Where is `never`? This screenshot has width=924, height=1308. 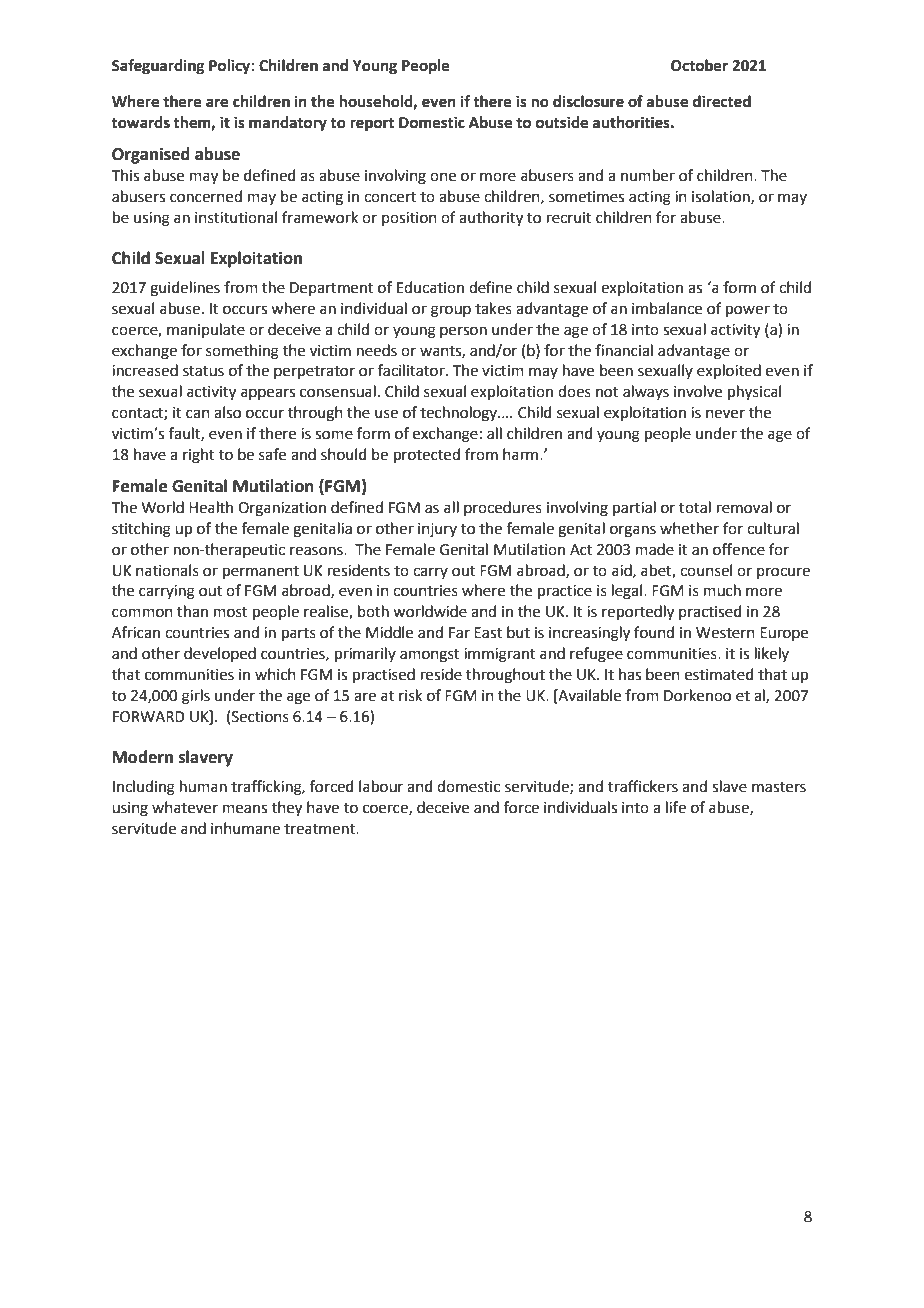
never is located at coordinates (725, 414).
